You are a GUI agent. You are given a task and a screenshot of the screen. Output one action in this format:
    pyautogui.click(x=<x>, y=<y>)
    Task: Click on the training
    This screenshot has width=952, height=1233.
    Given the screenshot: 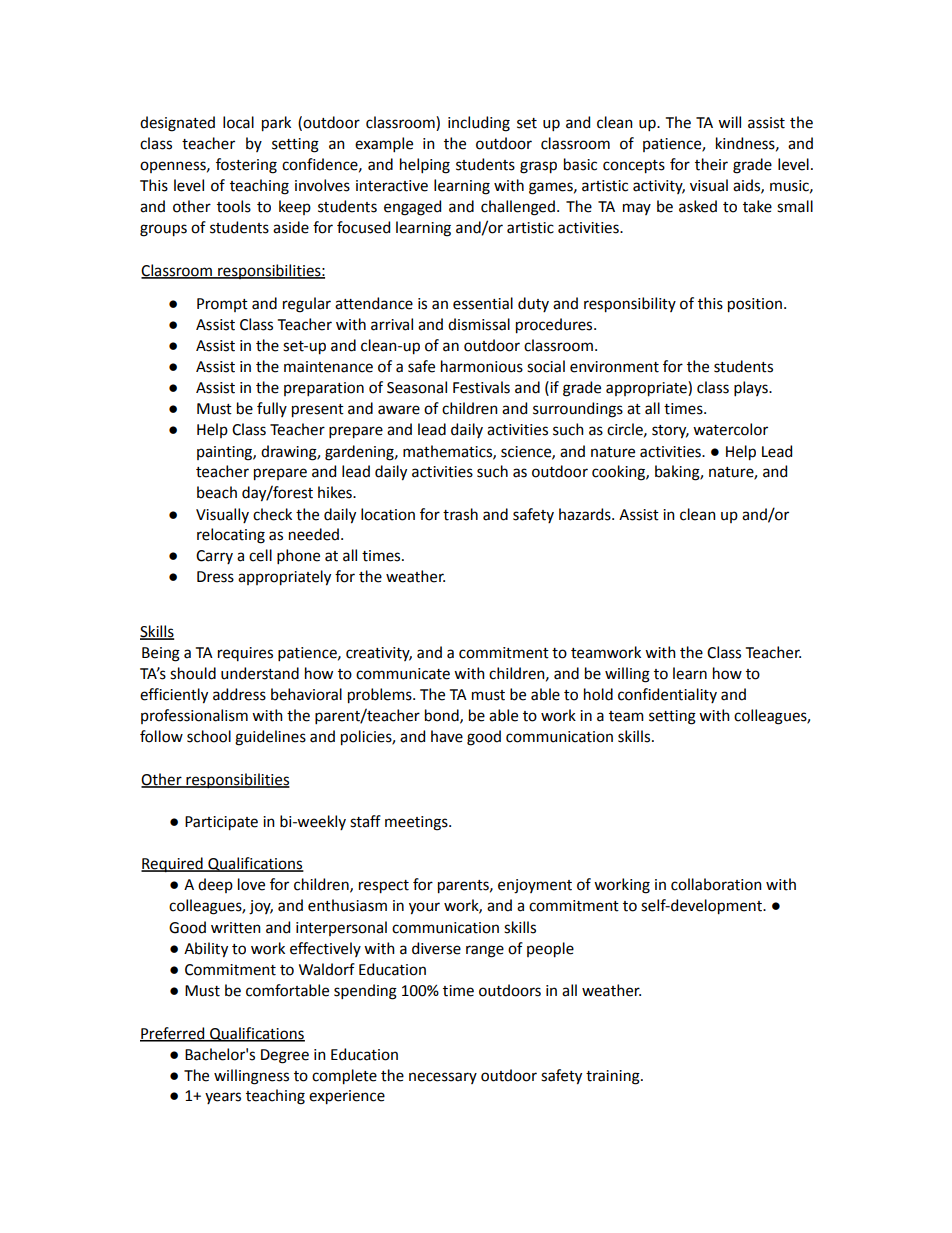 What is the action you would take?
    pyautogui.click(x=614, y=1077)
